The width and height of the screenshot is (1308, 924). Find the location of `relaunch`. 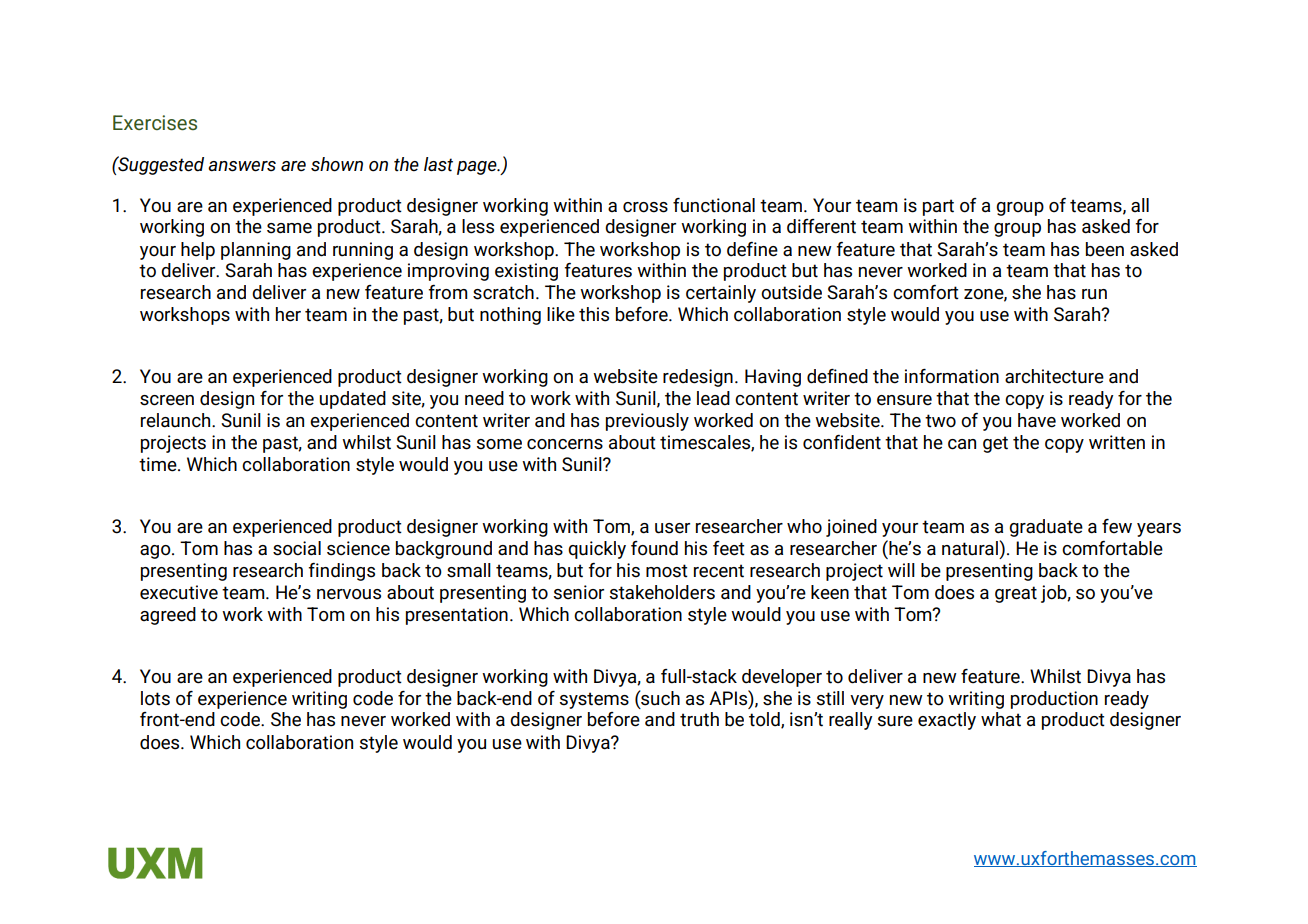

relaunch is located at coordinates (177, 420).
